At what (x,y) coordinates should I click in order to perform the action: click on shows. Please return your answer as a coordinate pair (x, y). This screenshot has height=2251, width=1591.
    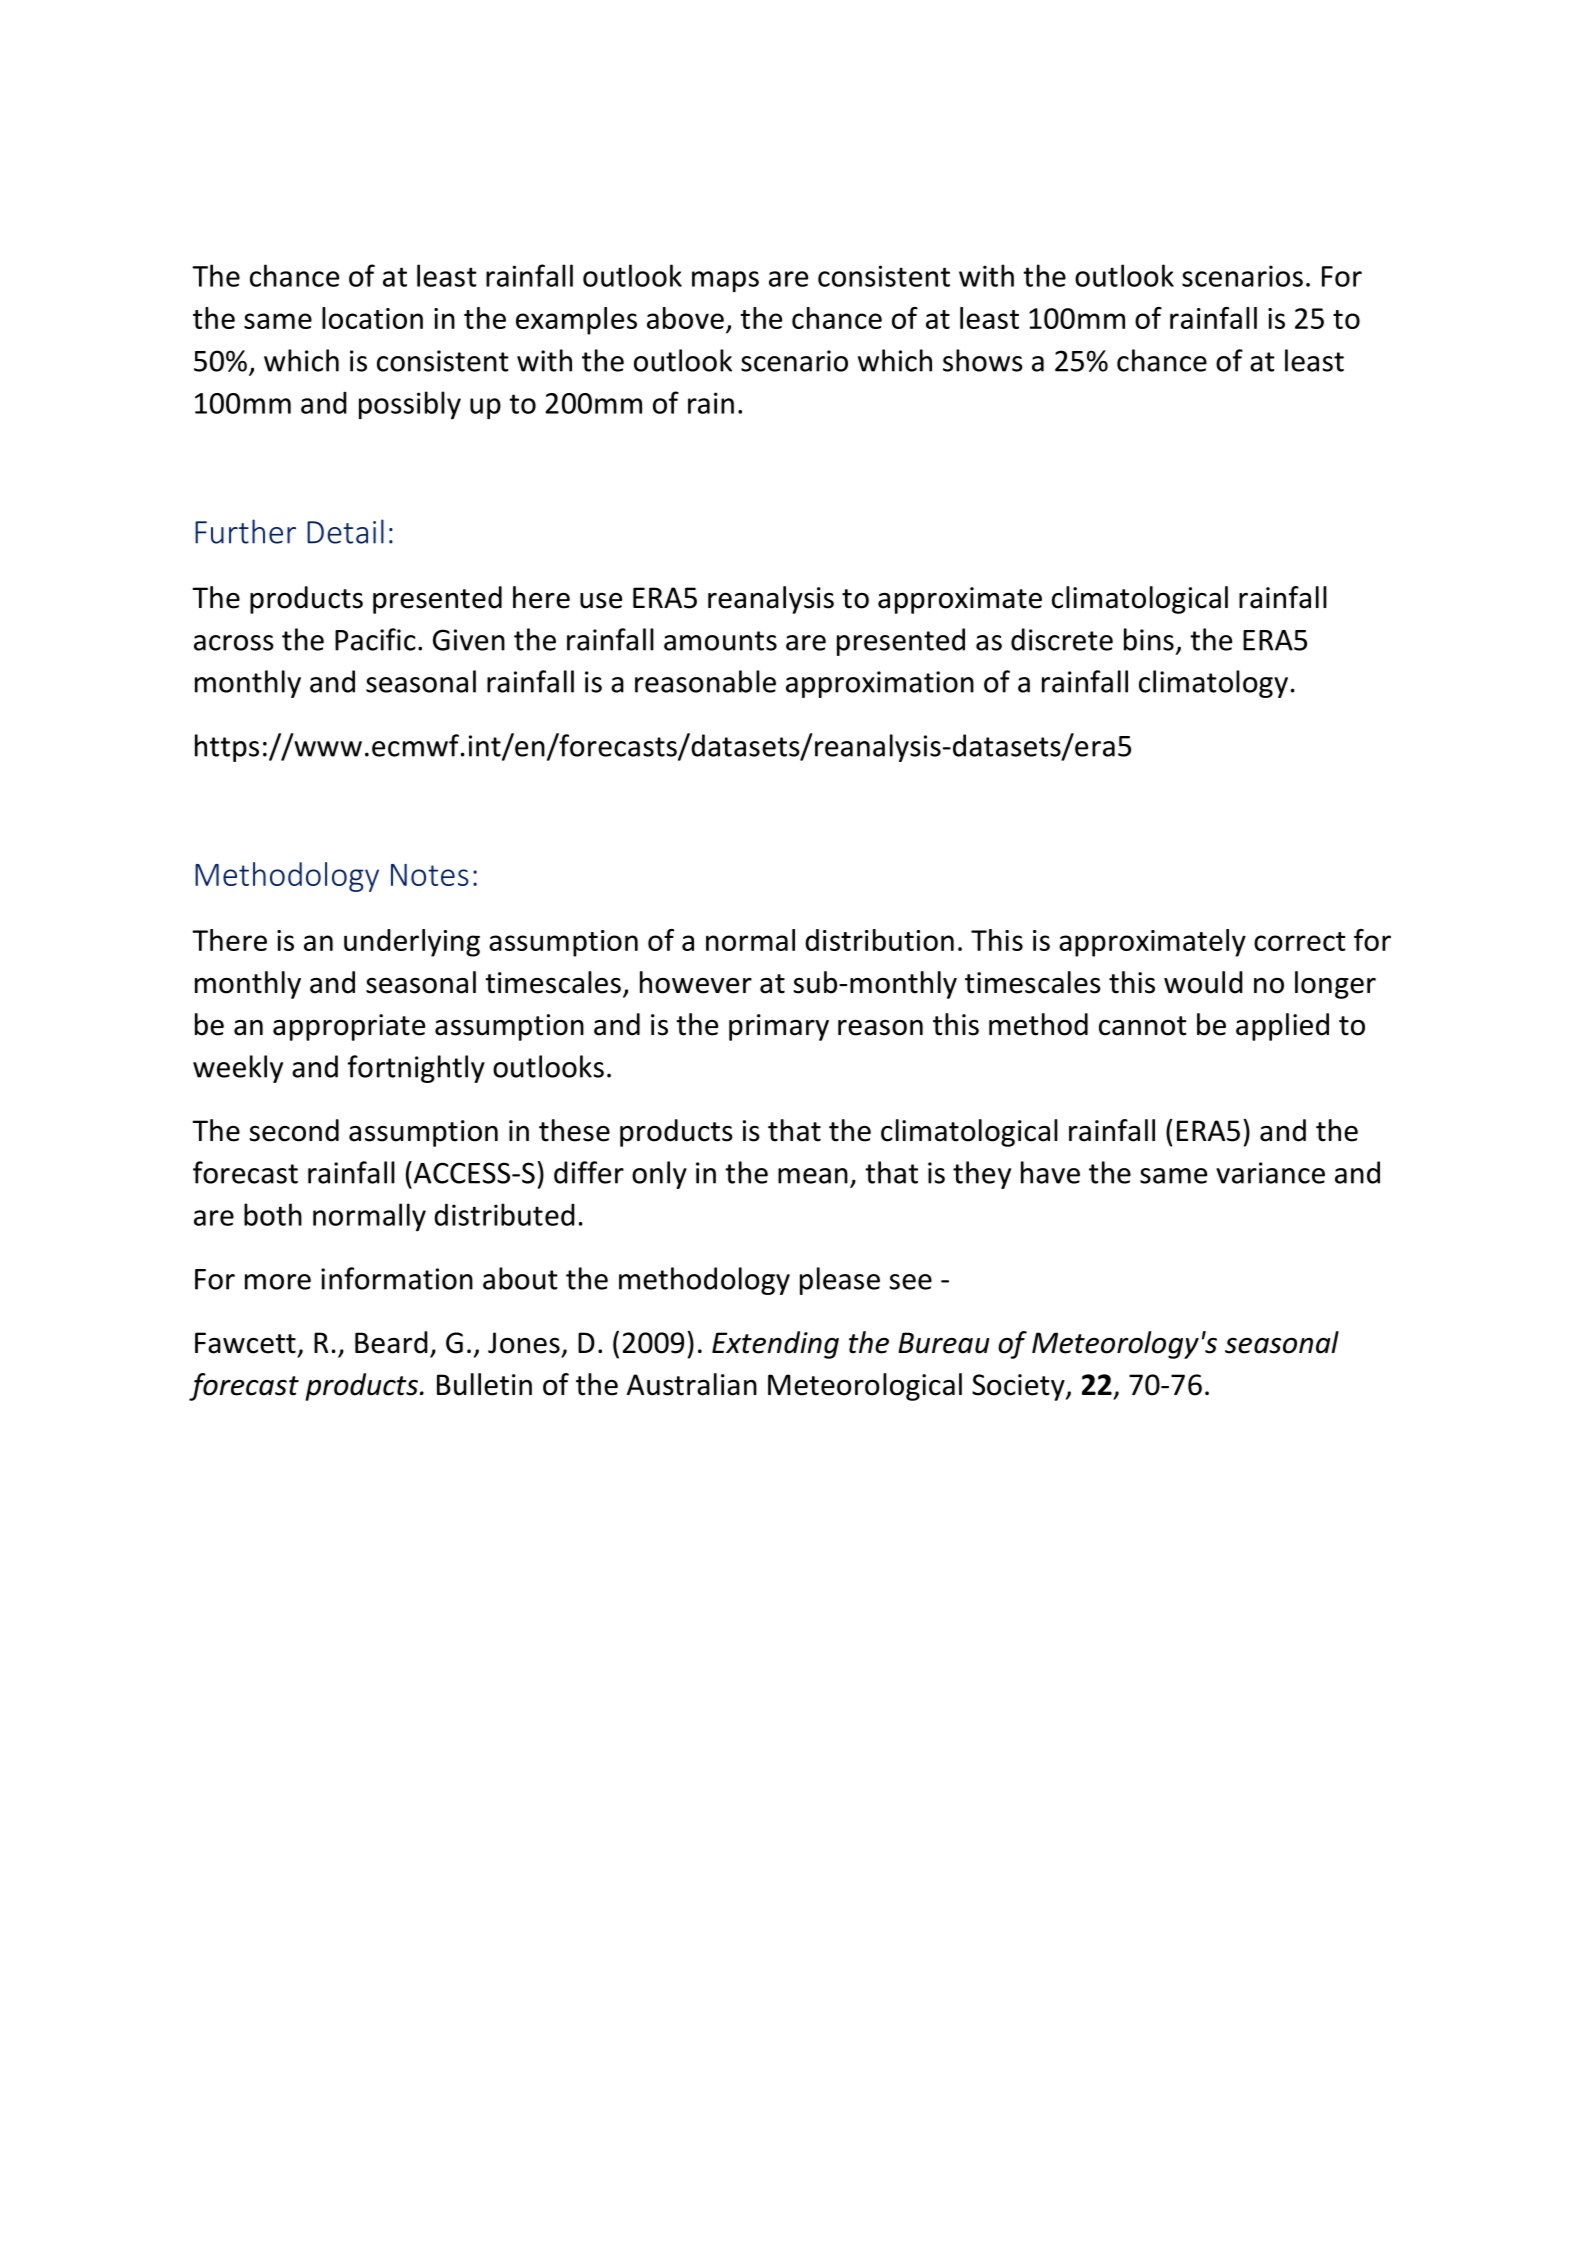
    Looking at the image, I should click on (983, 360).
